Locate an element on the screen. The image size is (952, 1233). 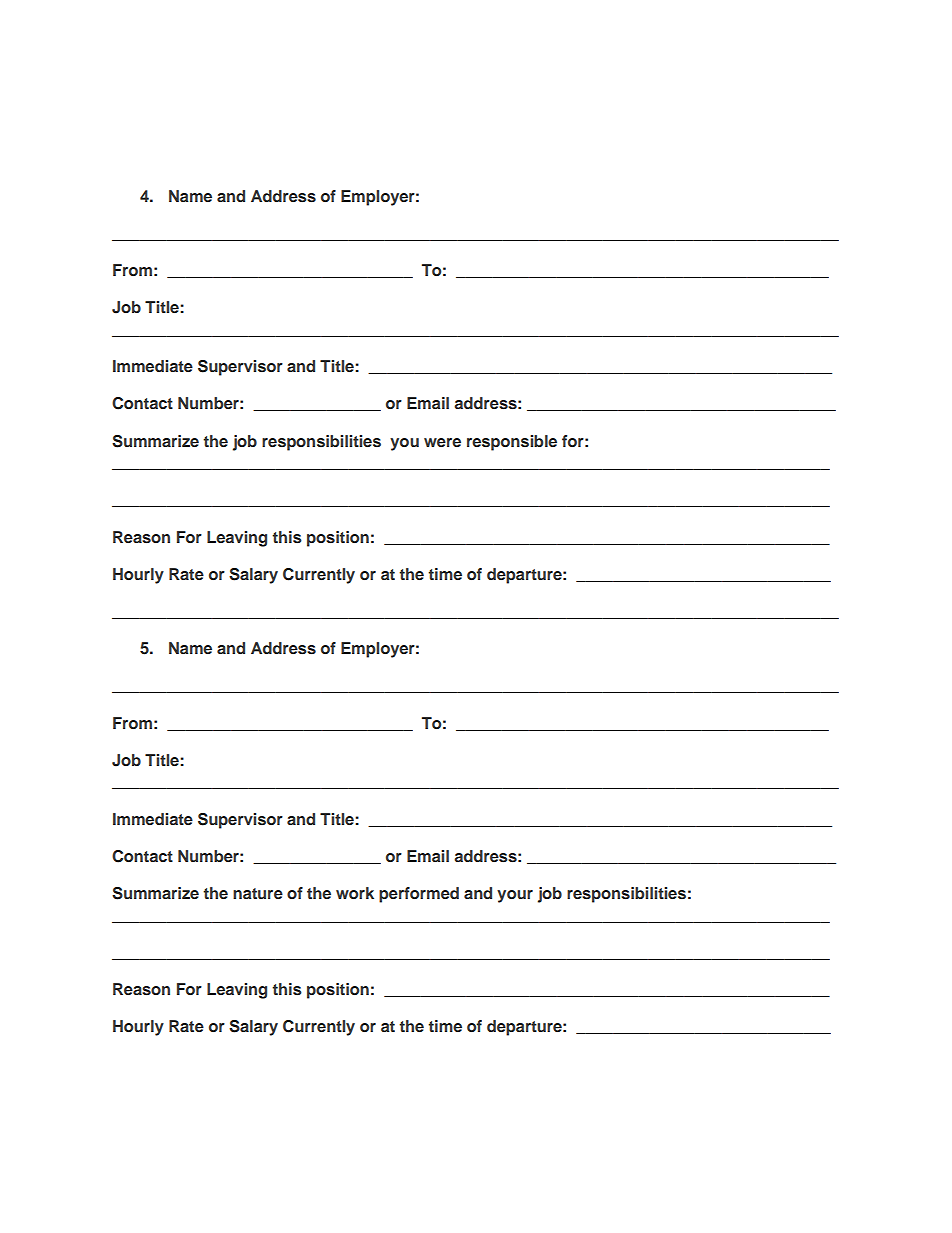
responsible is located at coordinates (512, 443).
